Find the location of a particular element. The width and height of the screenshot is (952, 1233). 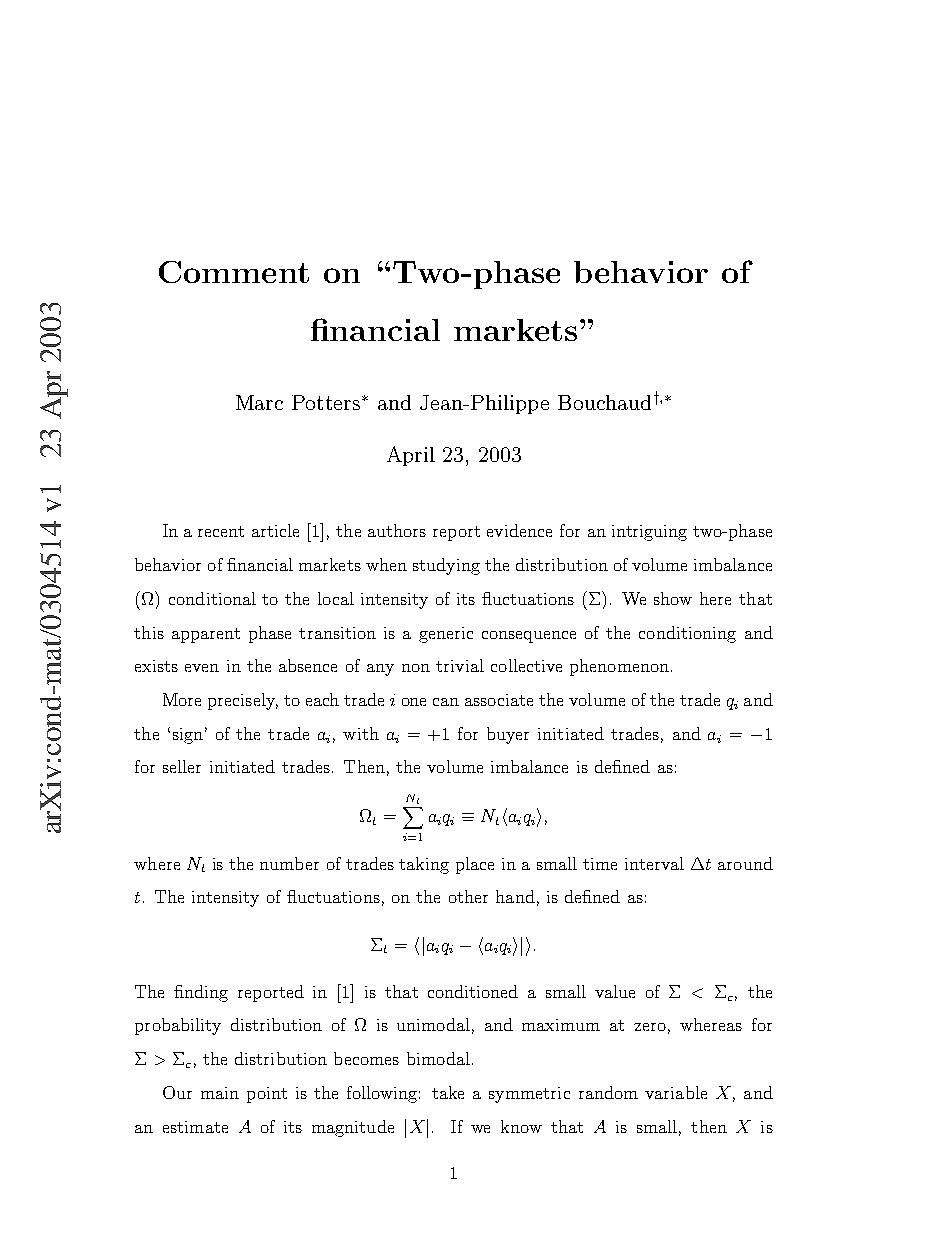

main is located at coordinates (220, 1093).
